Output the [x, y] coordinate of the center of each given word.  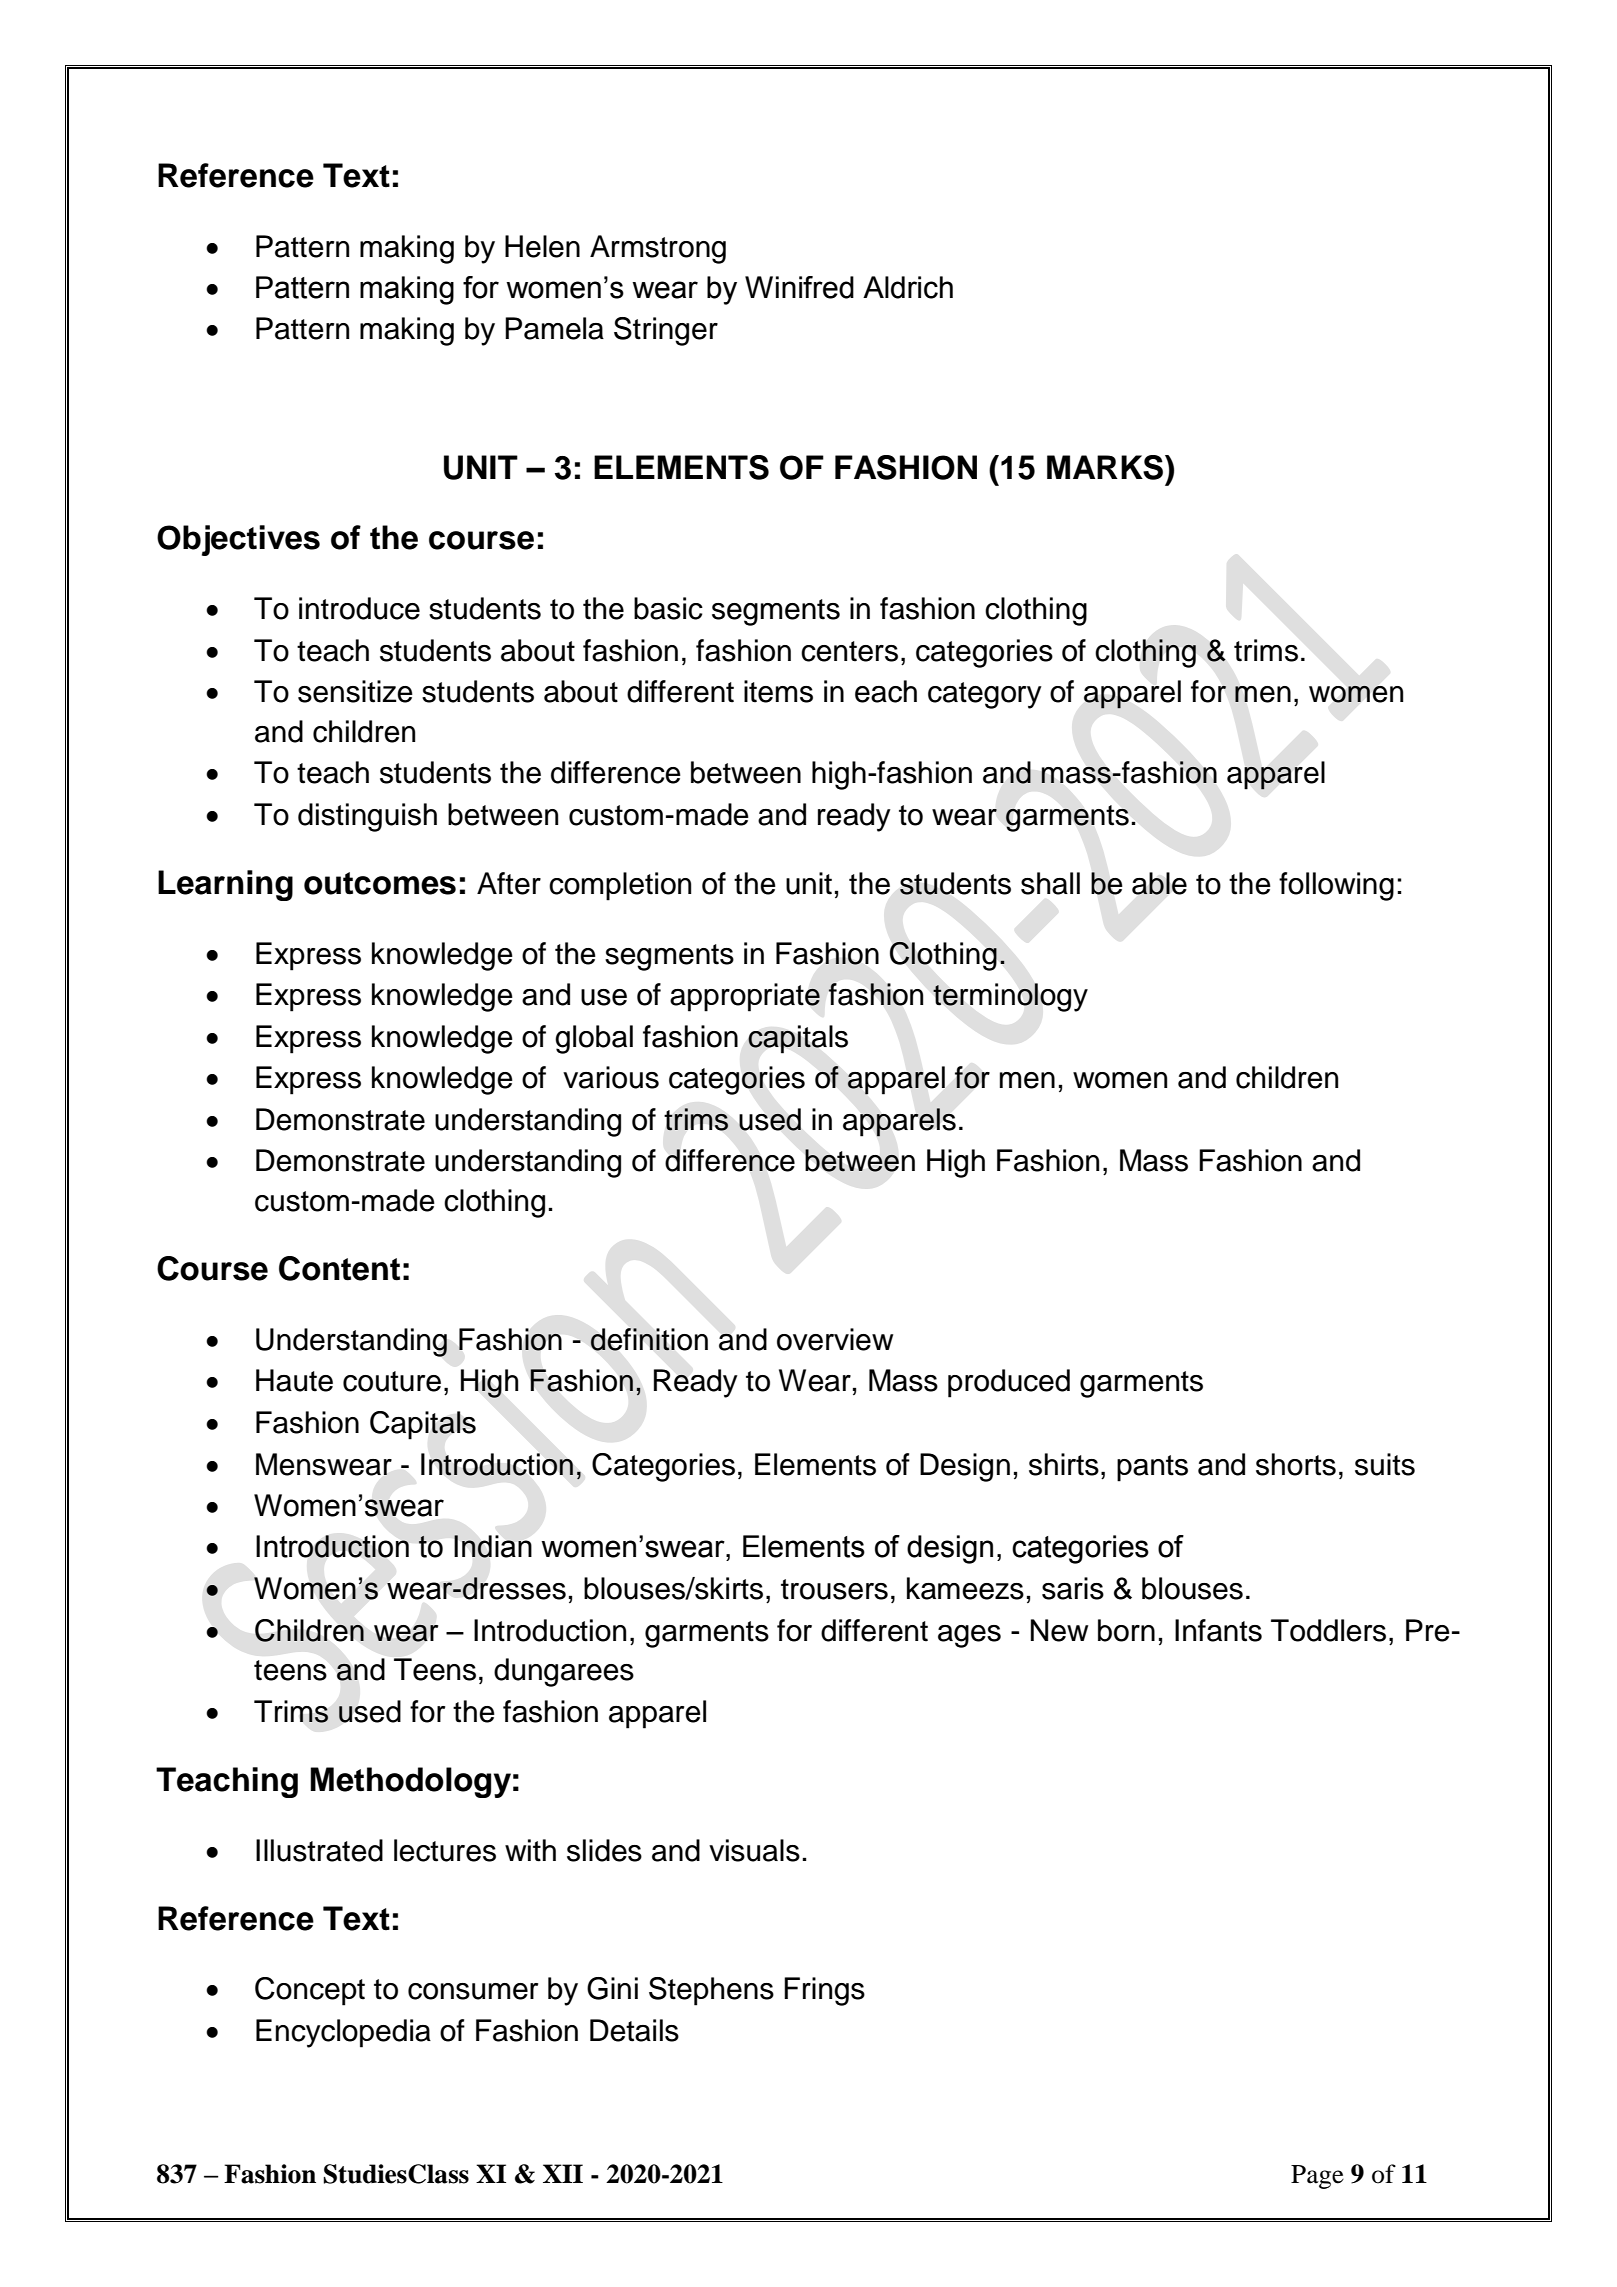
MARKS [1105, 467]
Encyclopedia [343, 2033]
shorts [1296, 1464]
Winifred [799, 287]
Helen [542, 246]
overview [835, 1339]
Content [339, 1268]
